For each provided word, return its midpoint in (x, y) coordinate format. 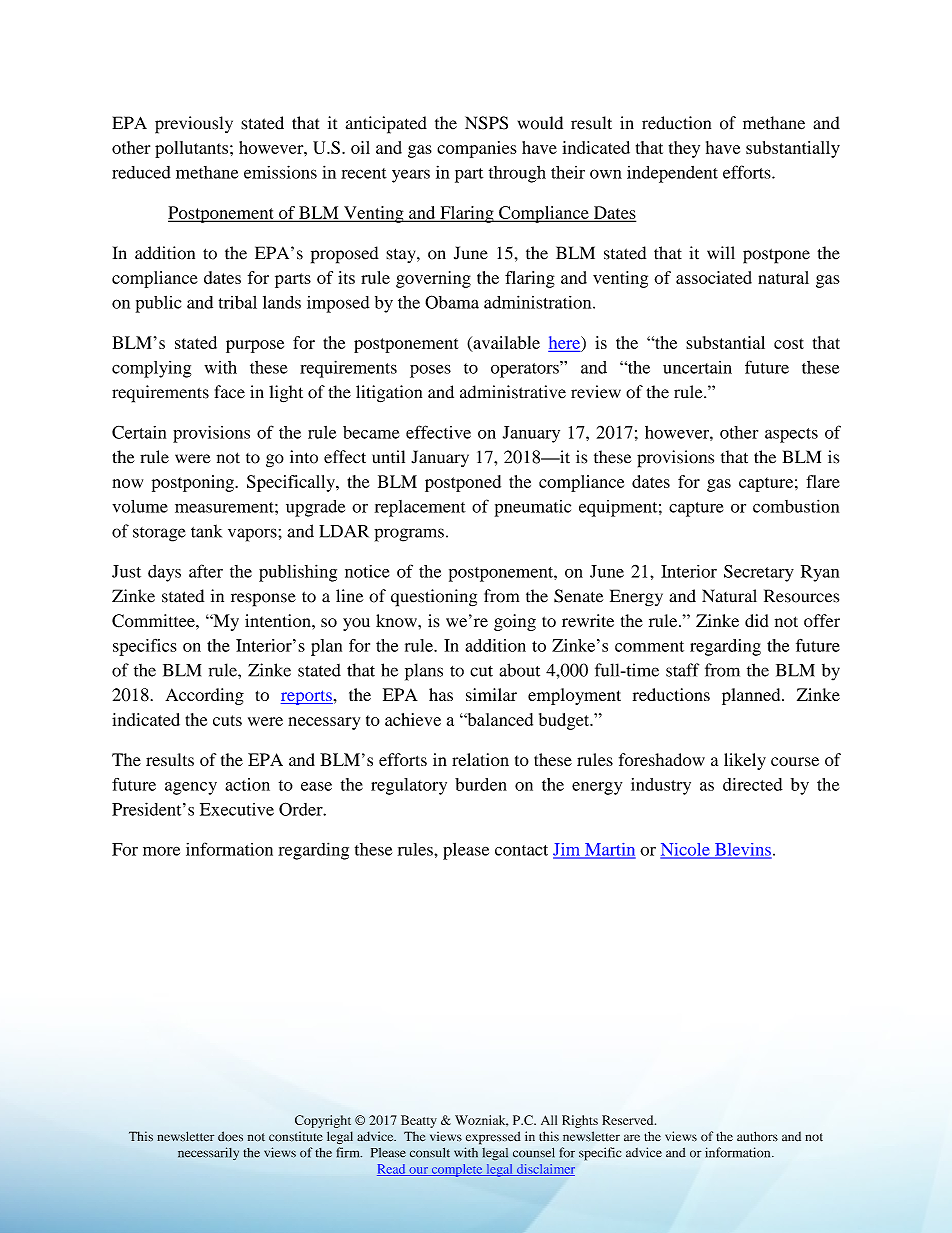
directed (753, 784)
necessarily (208, 1153)
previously (194, 125)
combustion (796, 506)
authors (757, 1136)
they (684, 149)
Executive (237, 809)
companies (477, 149)
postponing (194, 483)
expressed (493, 1138)
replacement (420, 508)
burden (481, 784)
